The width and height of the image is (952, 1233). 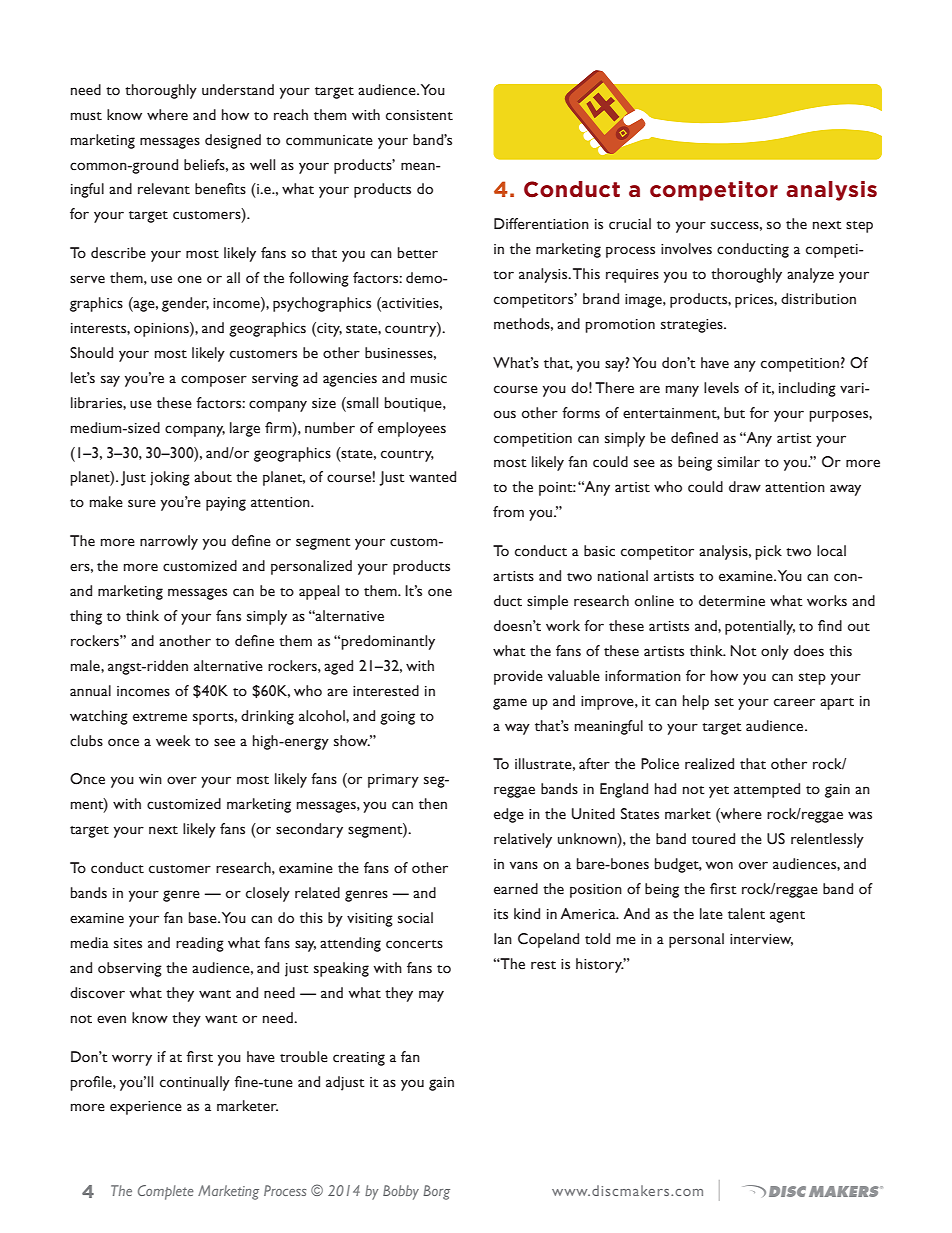 I want to click on consistent, so click(x=419, y=115).
